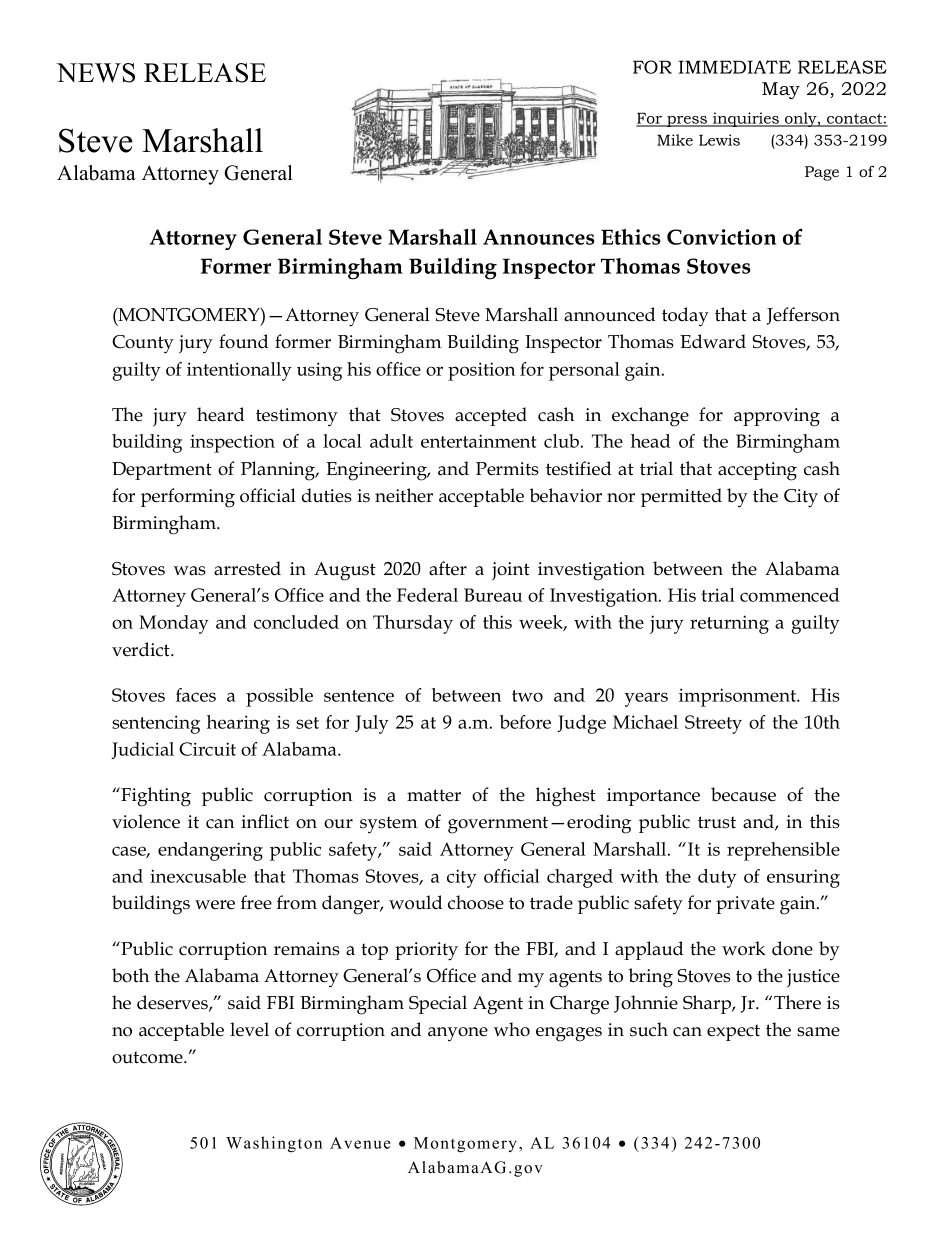 The width and height of the image is (952, 1233). I want to click on outcome, so click(148, 1057).
